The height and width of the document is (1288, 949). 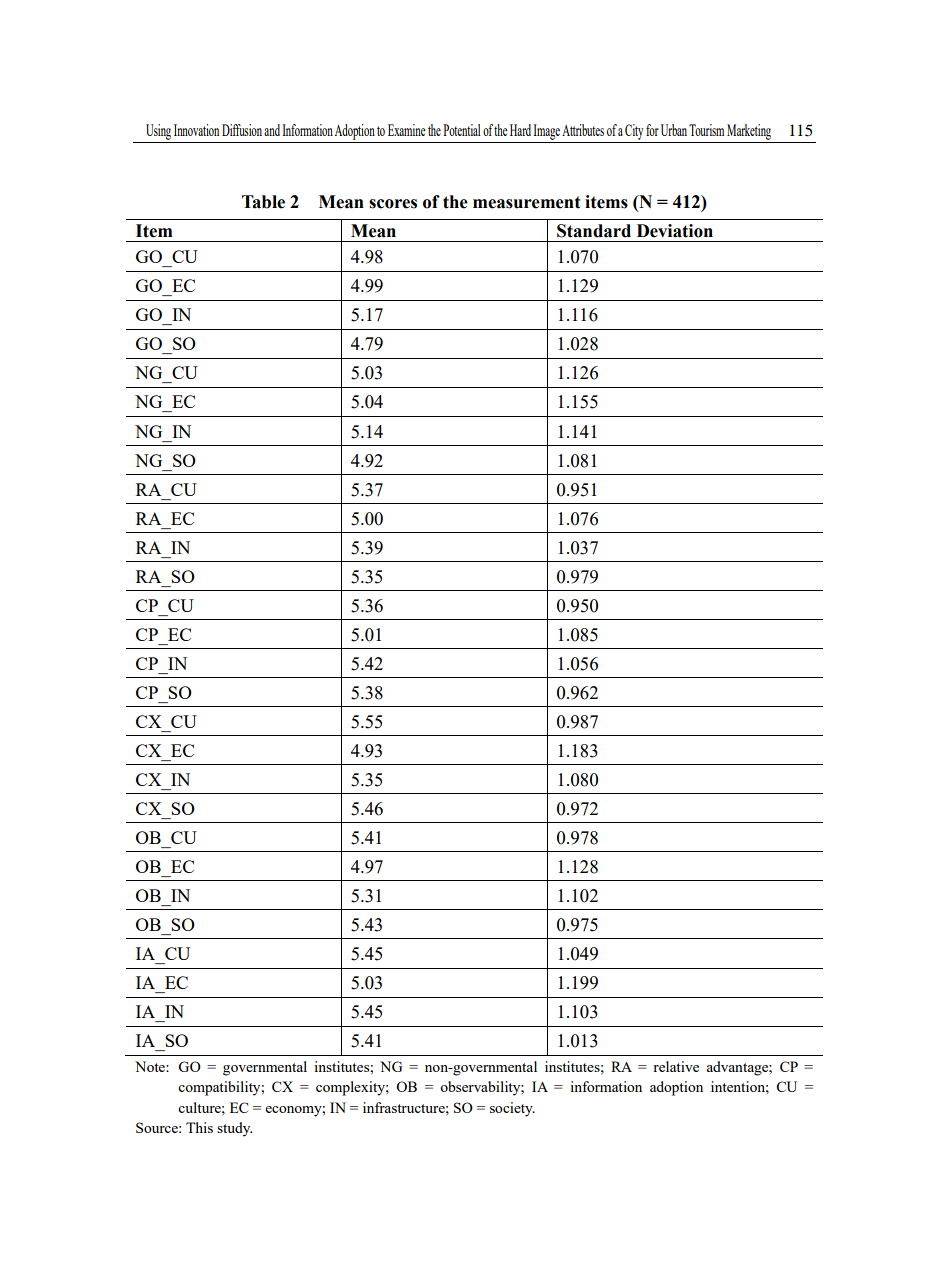 What do you see at coordinates (234, 1129) in the document?
I see `study` at bounding box center [234, 1129].
